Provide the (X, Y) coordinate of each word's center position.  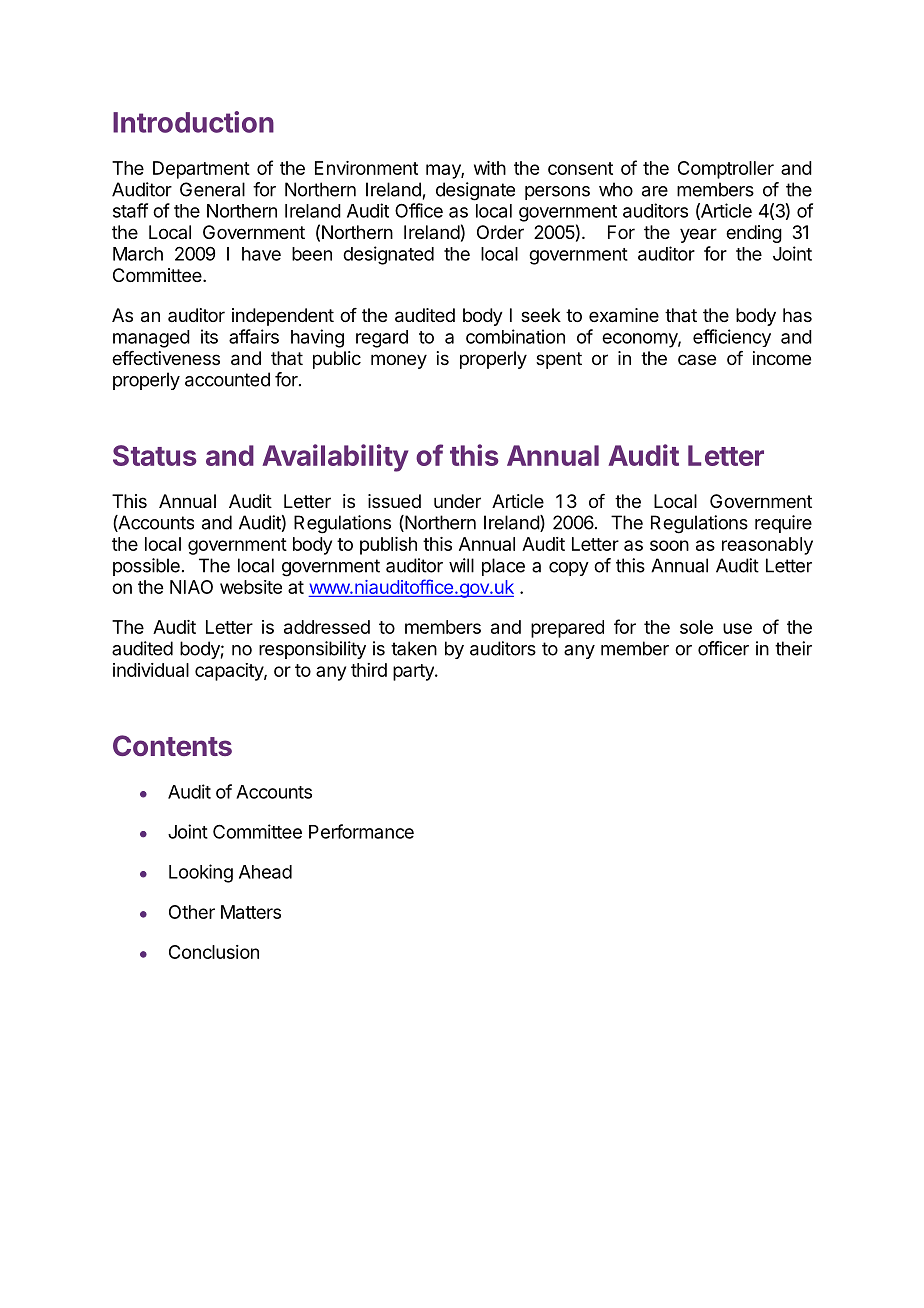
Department (201, 170)
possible (146, 567)
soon (669, 545)
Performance (361, 831)
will (461, 565)
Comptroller (726, 170)
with (490, 168)
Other (192, 912)
